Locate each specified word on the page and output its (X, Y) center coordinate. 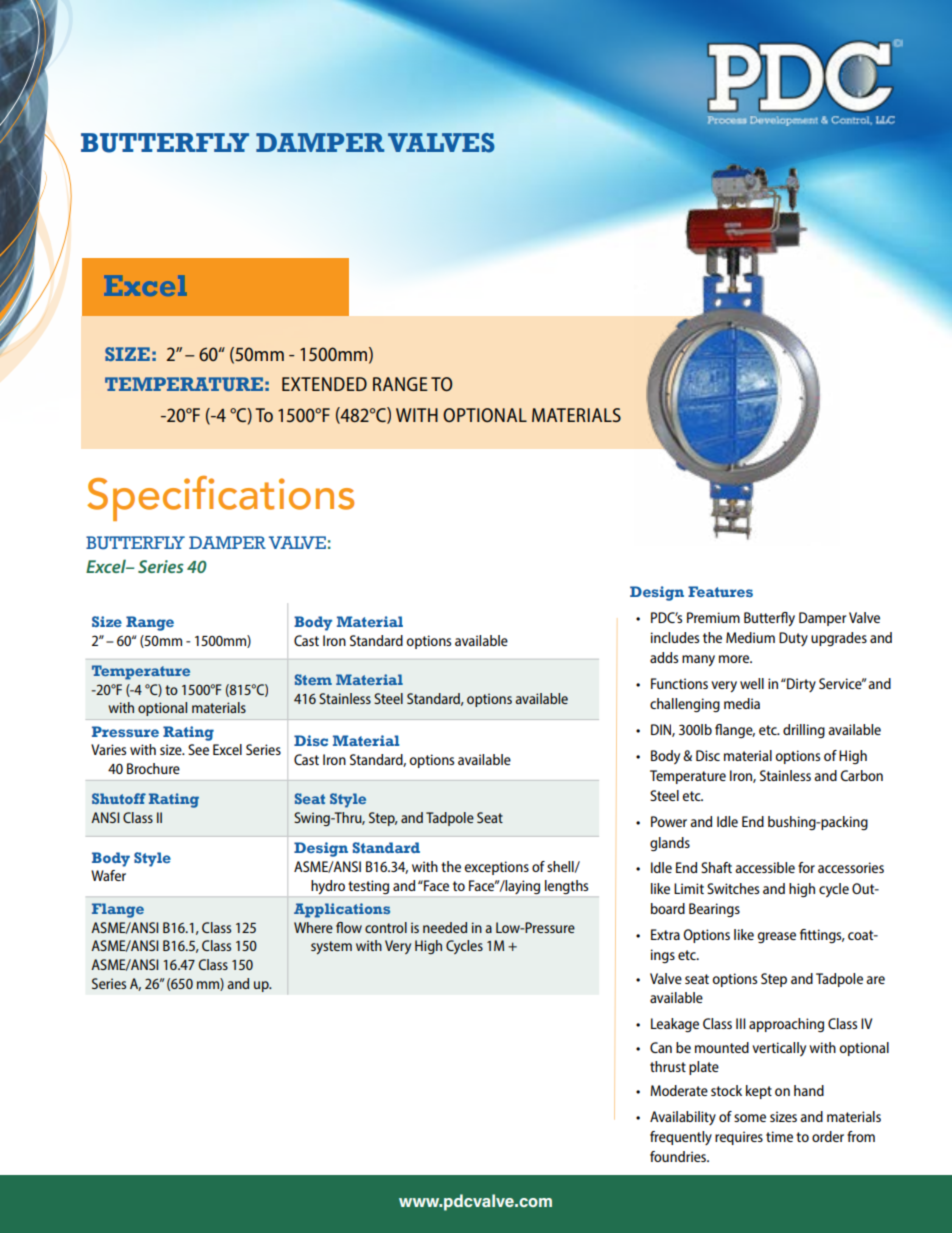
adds (664, 657)
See (198, 749)
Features (720, 591)
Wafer (108, 875)
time (779, 1136)
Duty (793, 639)
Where (313, 927)
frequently (681, 1138)
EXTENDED (324, 384)
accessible (765, 867)
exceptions (496, 868)
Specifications (220, 498)
